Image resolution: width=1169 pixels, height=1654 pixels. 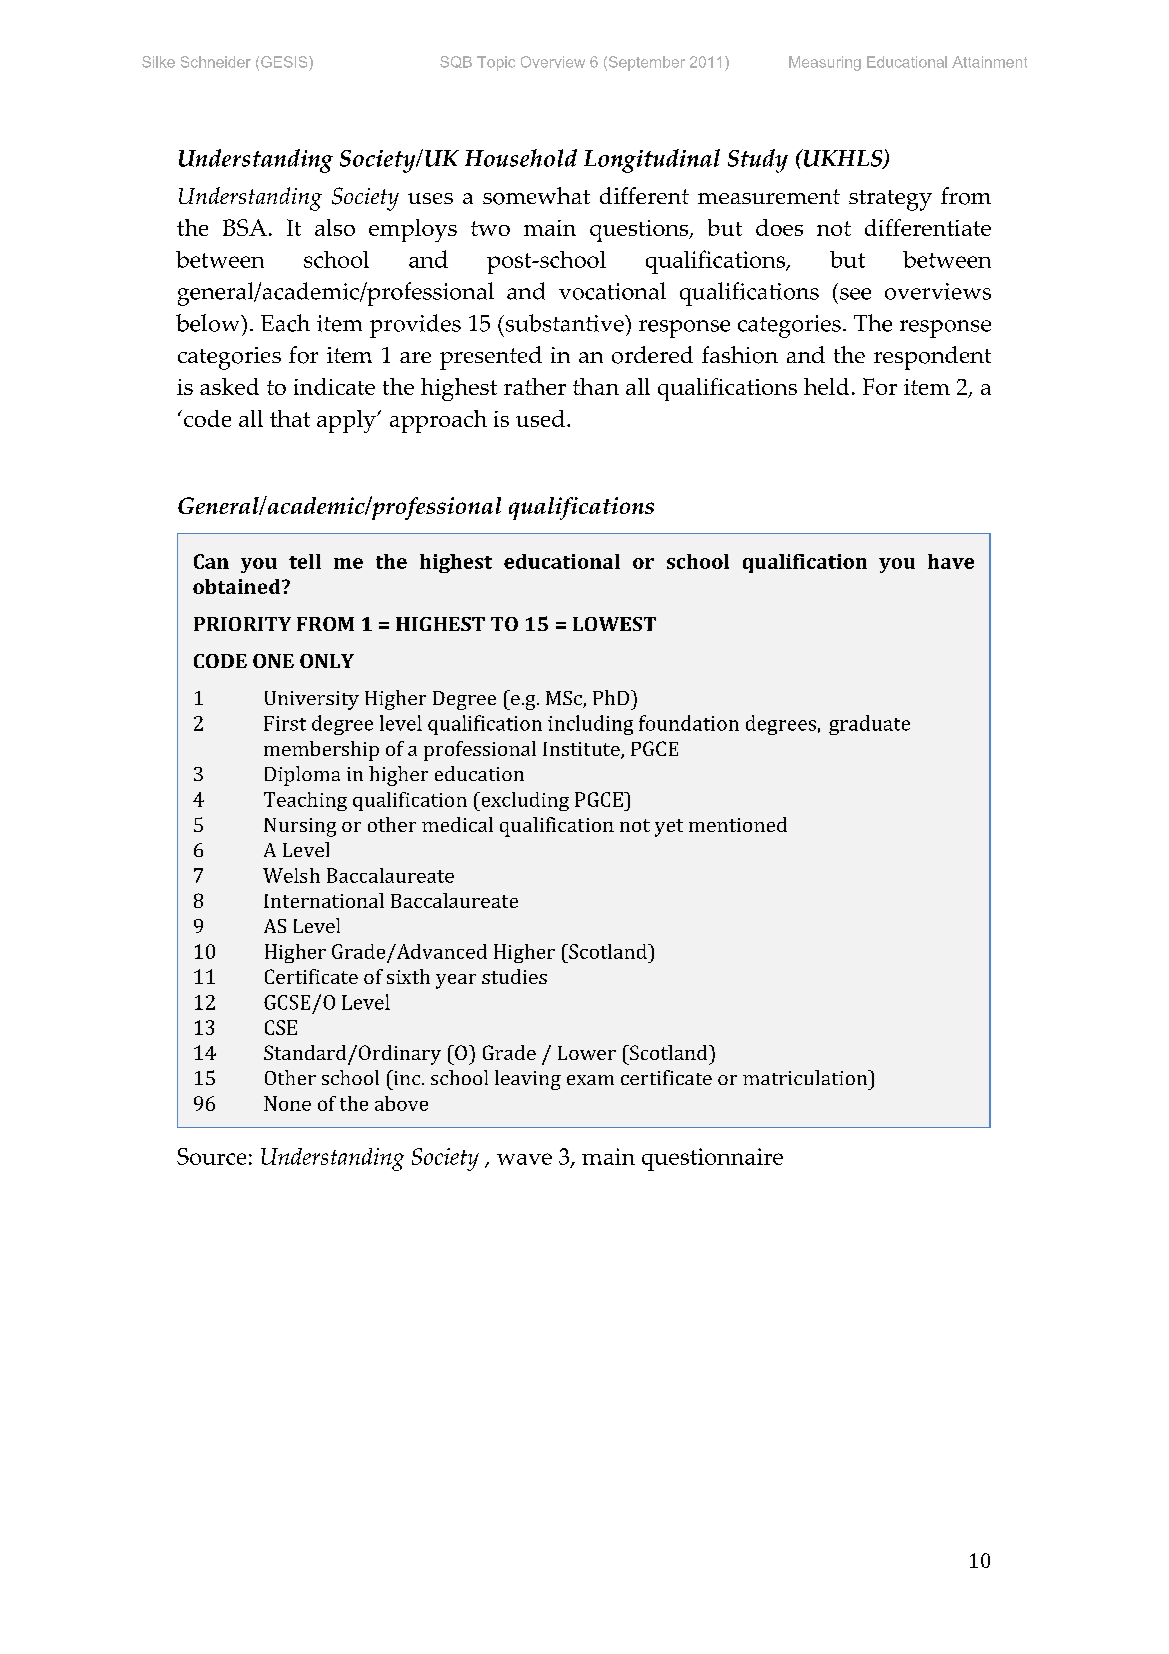 I want to click on Topic, so click(x=496, y=63).
